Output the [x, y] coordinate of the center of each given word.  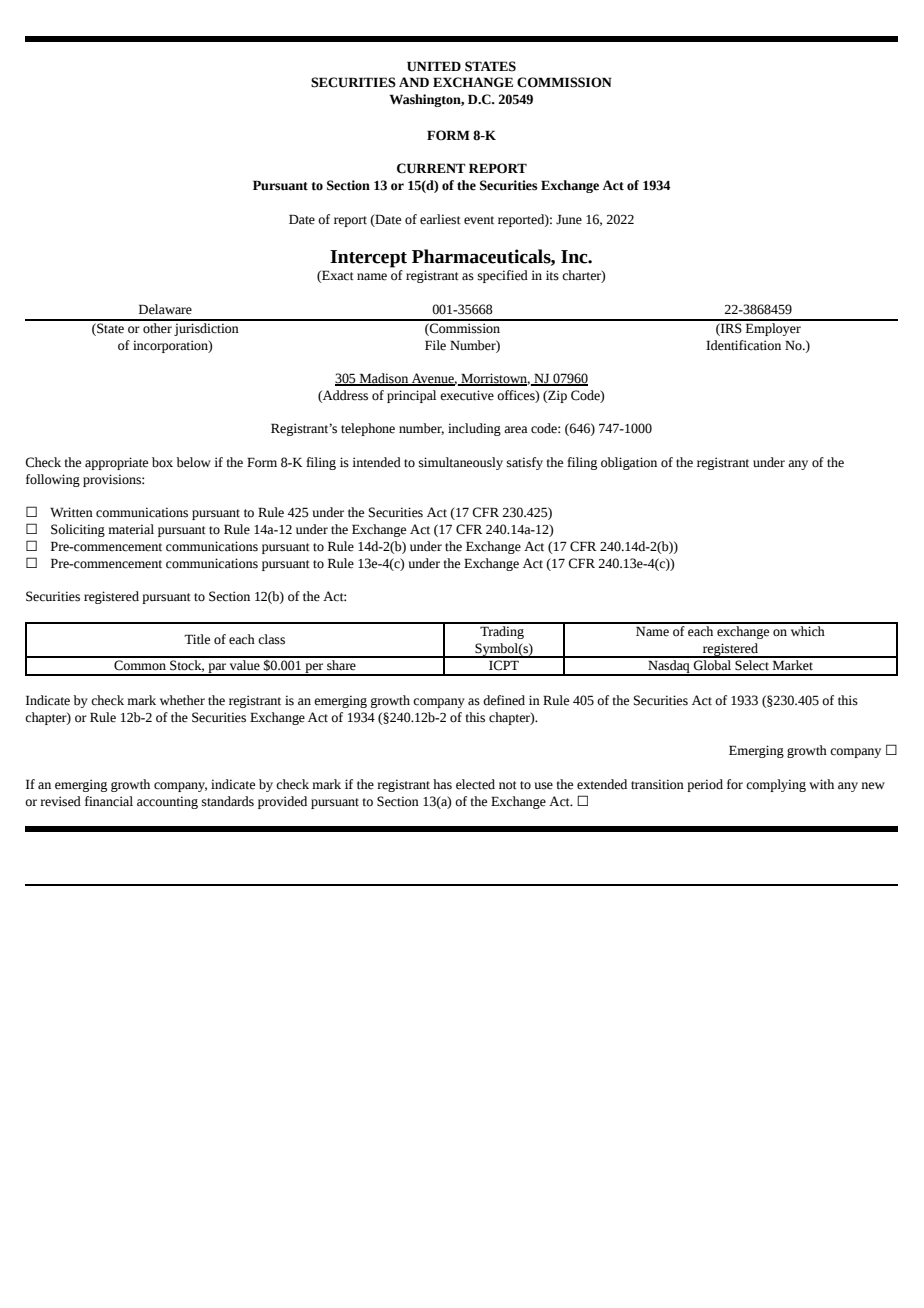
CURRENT [431, 168]
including [474, 429]
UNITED [434, 66]
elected [475, 784]
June [569, 219]
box [162, 462]
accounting [167, 802]
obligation [629, 463]
